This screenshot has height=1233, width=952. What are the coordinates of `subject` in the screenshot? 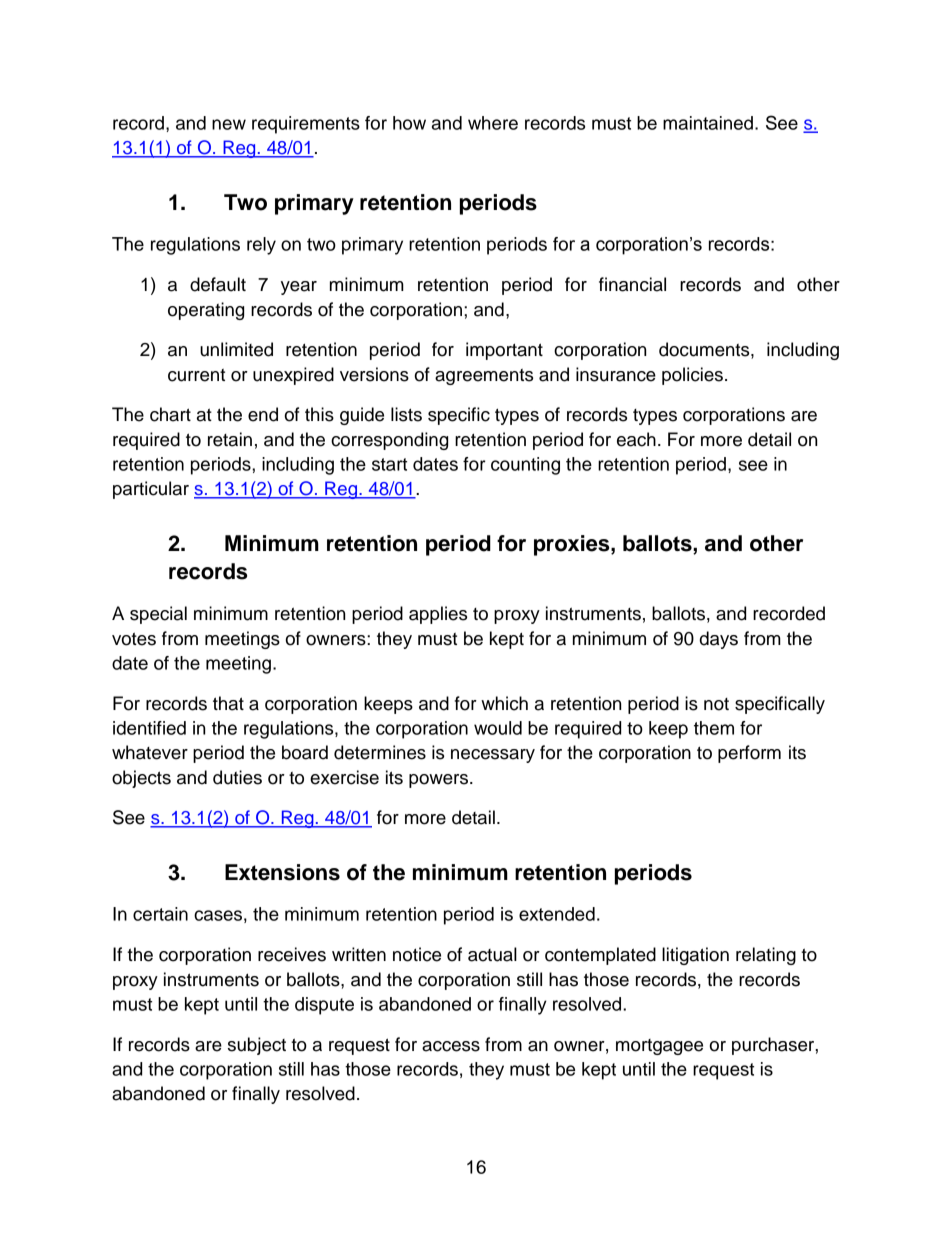 It's located at (257, 1046).
